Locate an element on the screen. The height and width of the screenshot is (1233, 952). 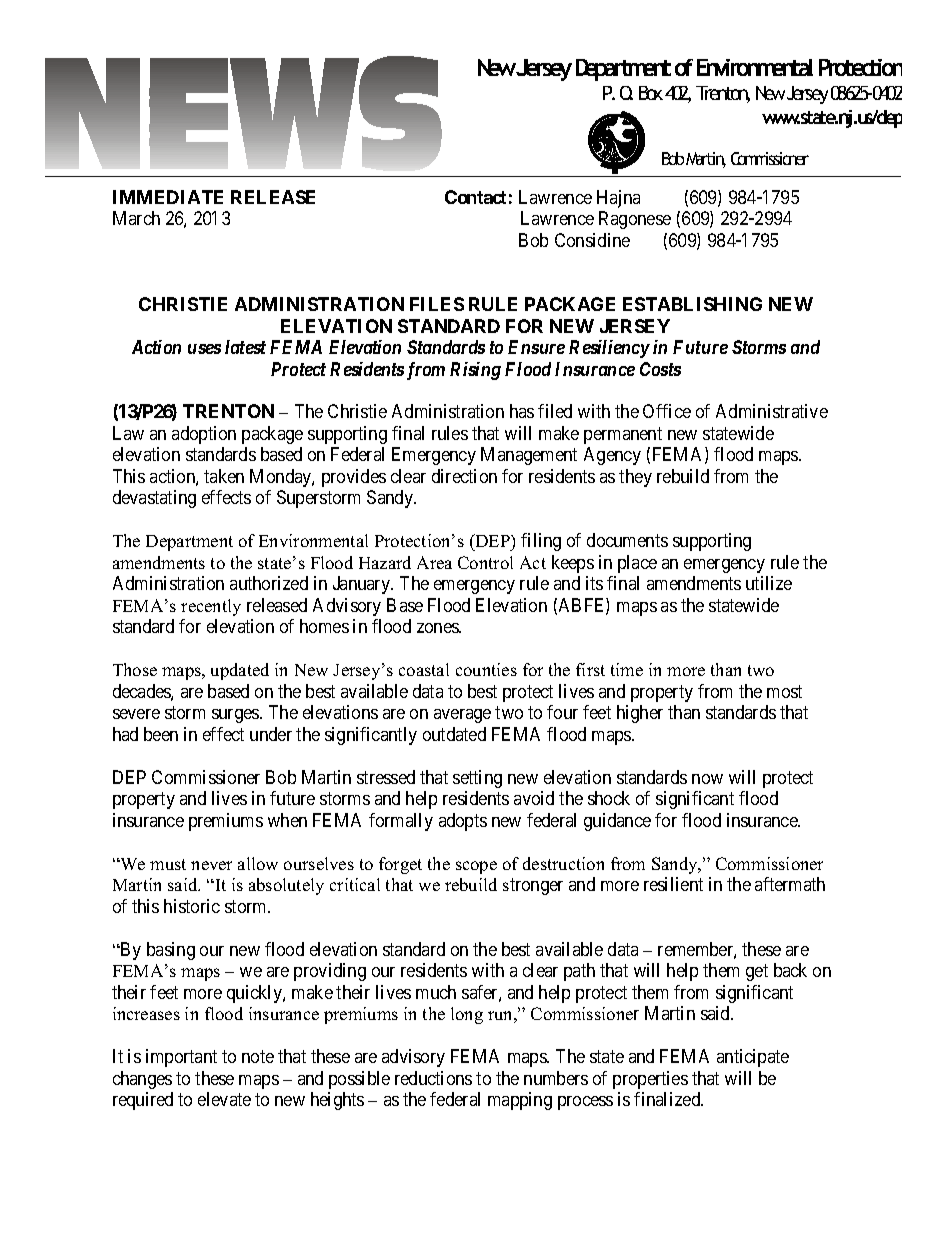
adopts is located at coordinates (463, 822).
